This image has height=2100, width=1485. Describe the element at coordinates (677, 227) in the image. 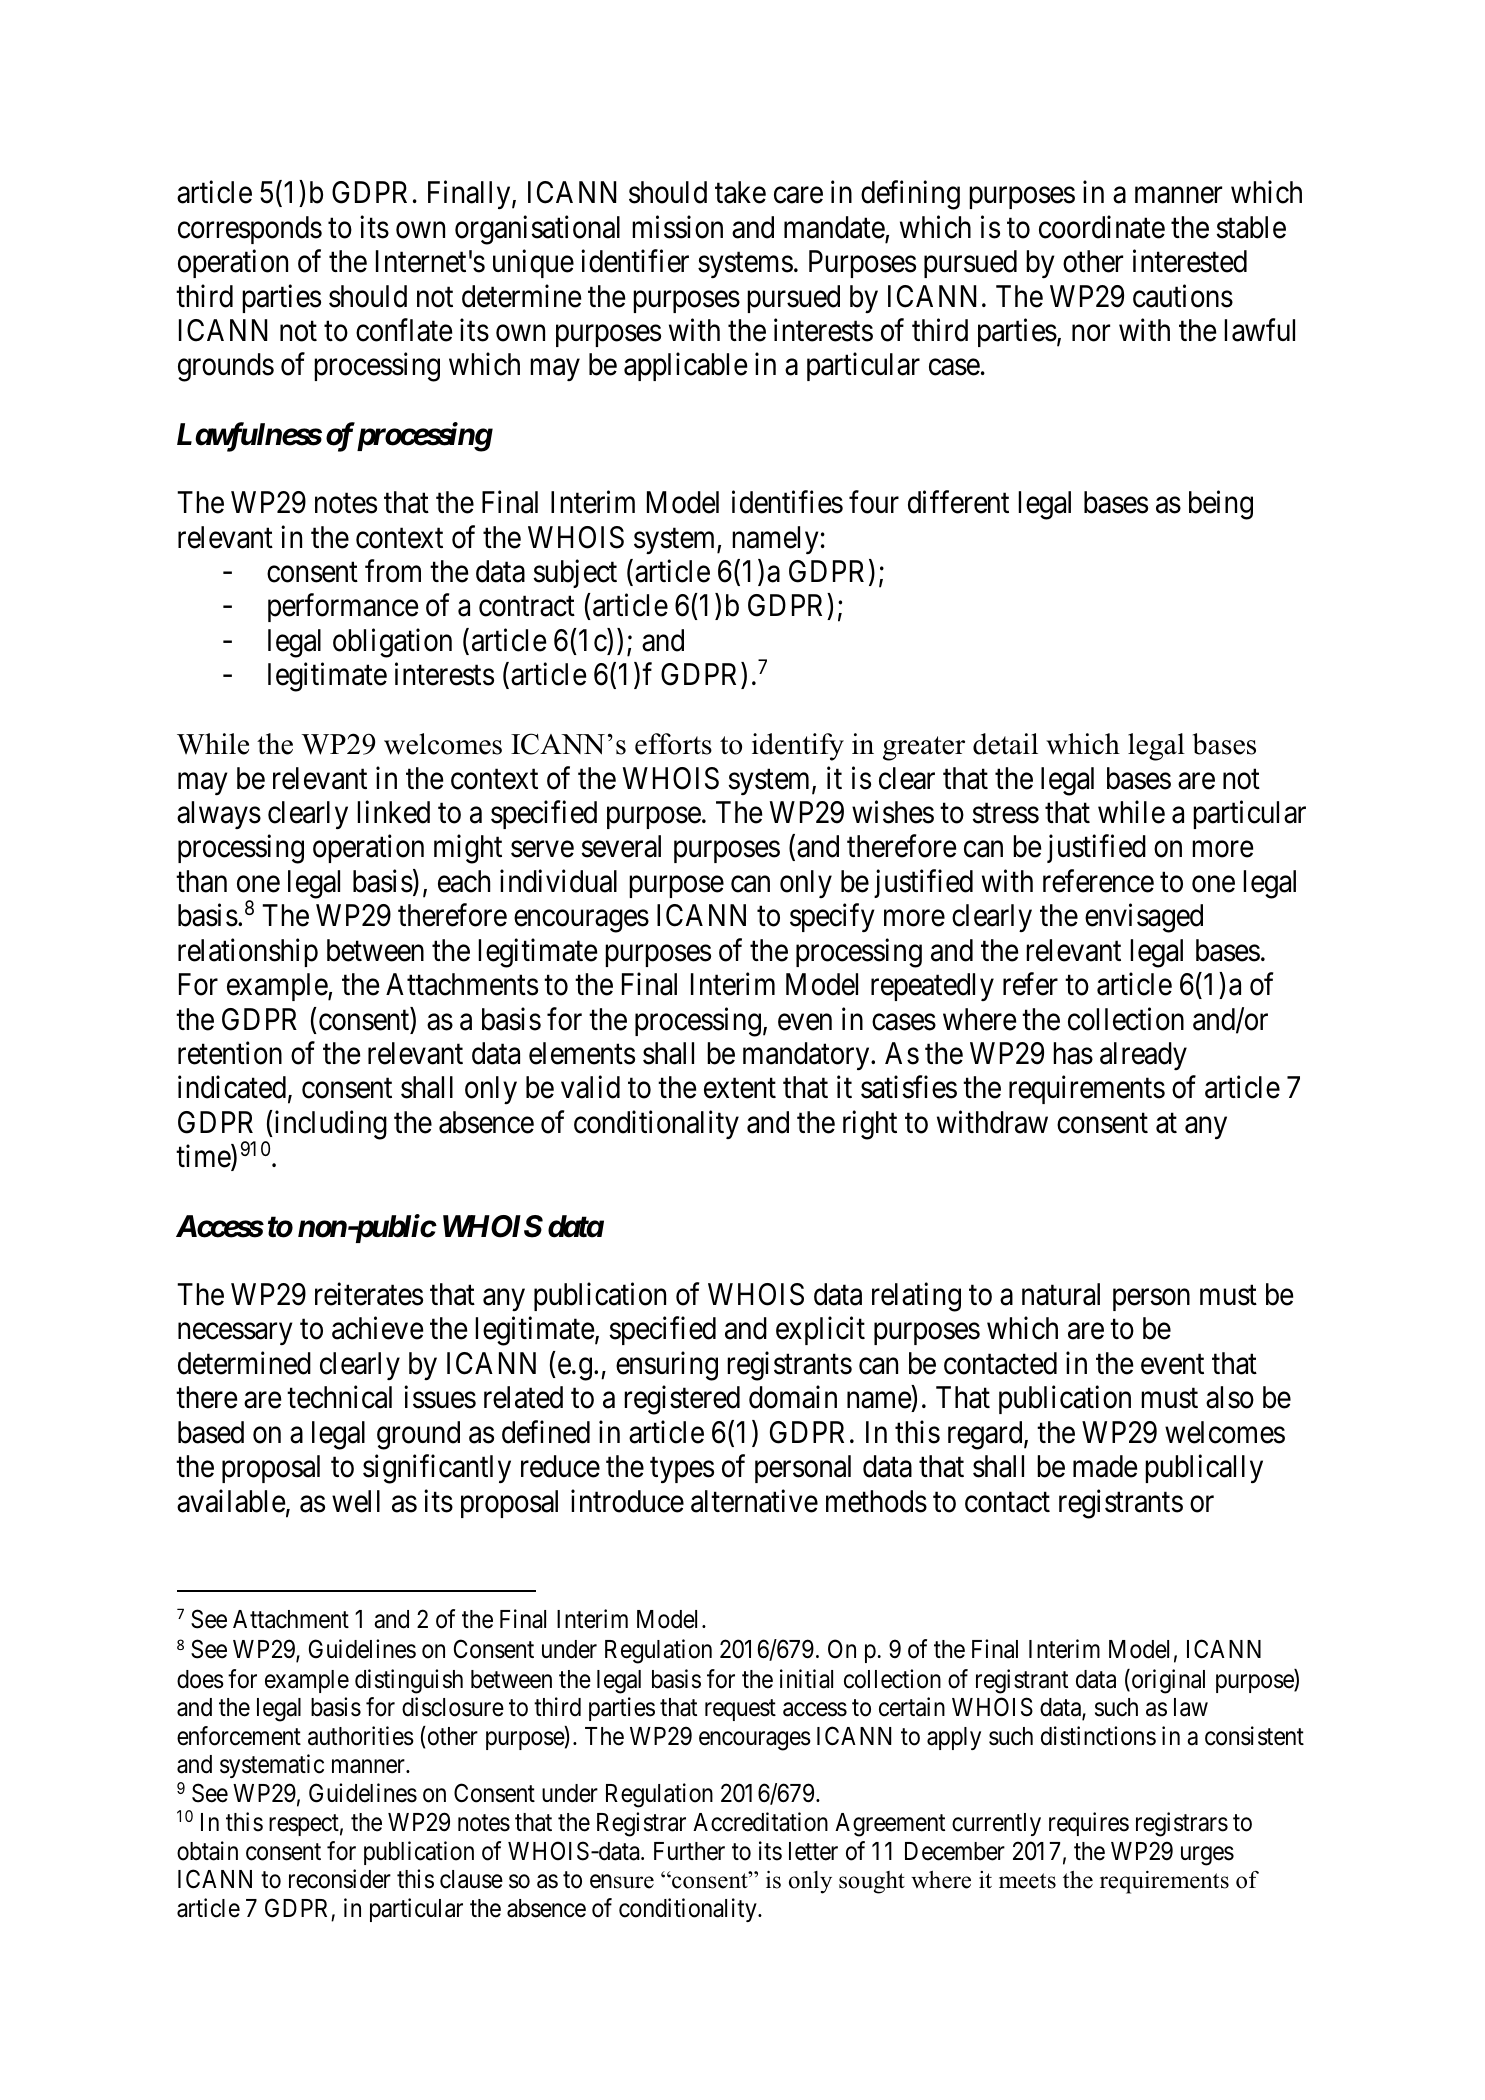

I see `mission` at that location.
